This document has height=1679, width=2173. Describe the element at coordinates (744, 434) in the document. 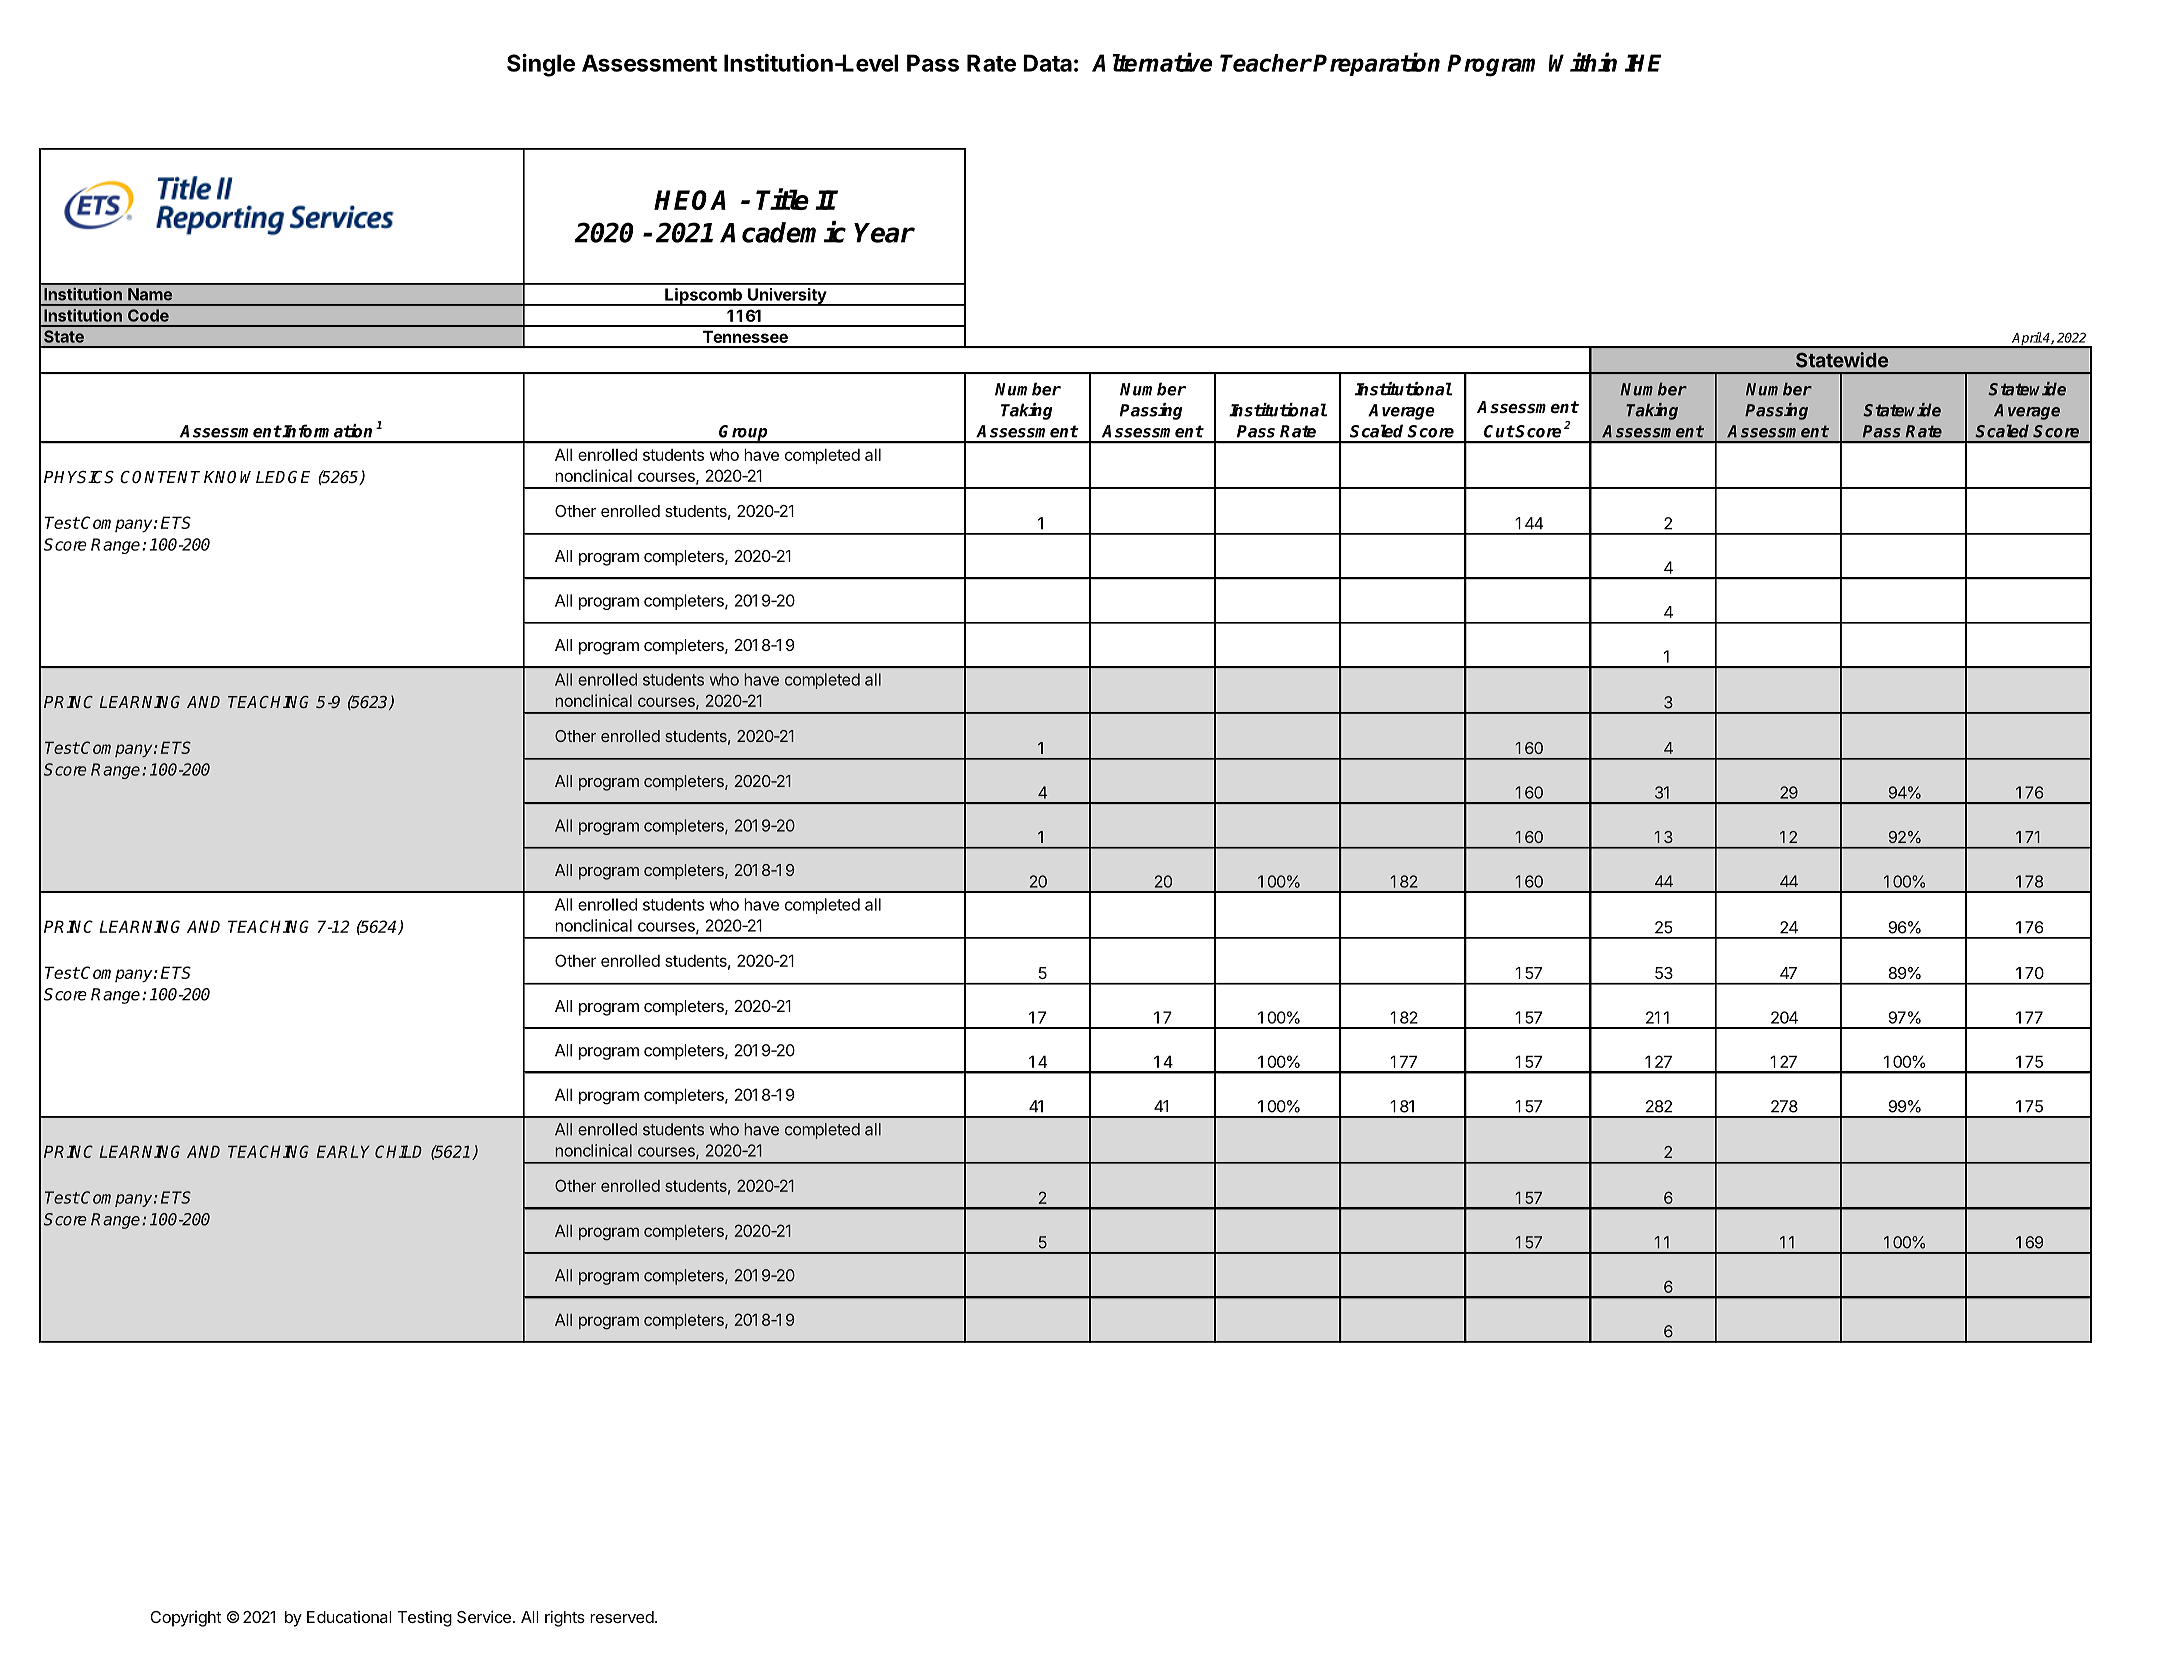

I see `Group` at that location.
